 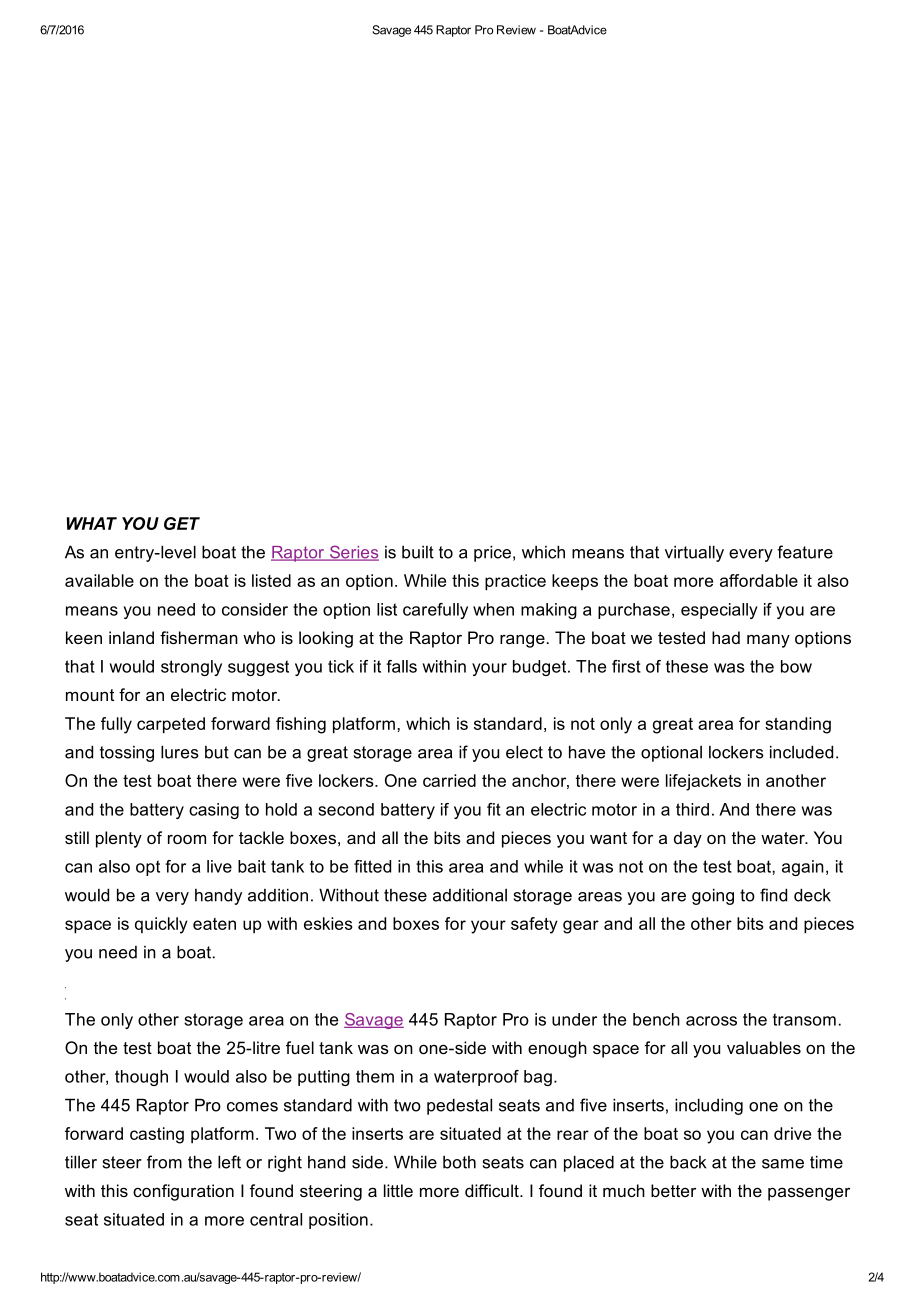 I want to click on included, so click(x=801, y=752).
